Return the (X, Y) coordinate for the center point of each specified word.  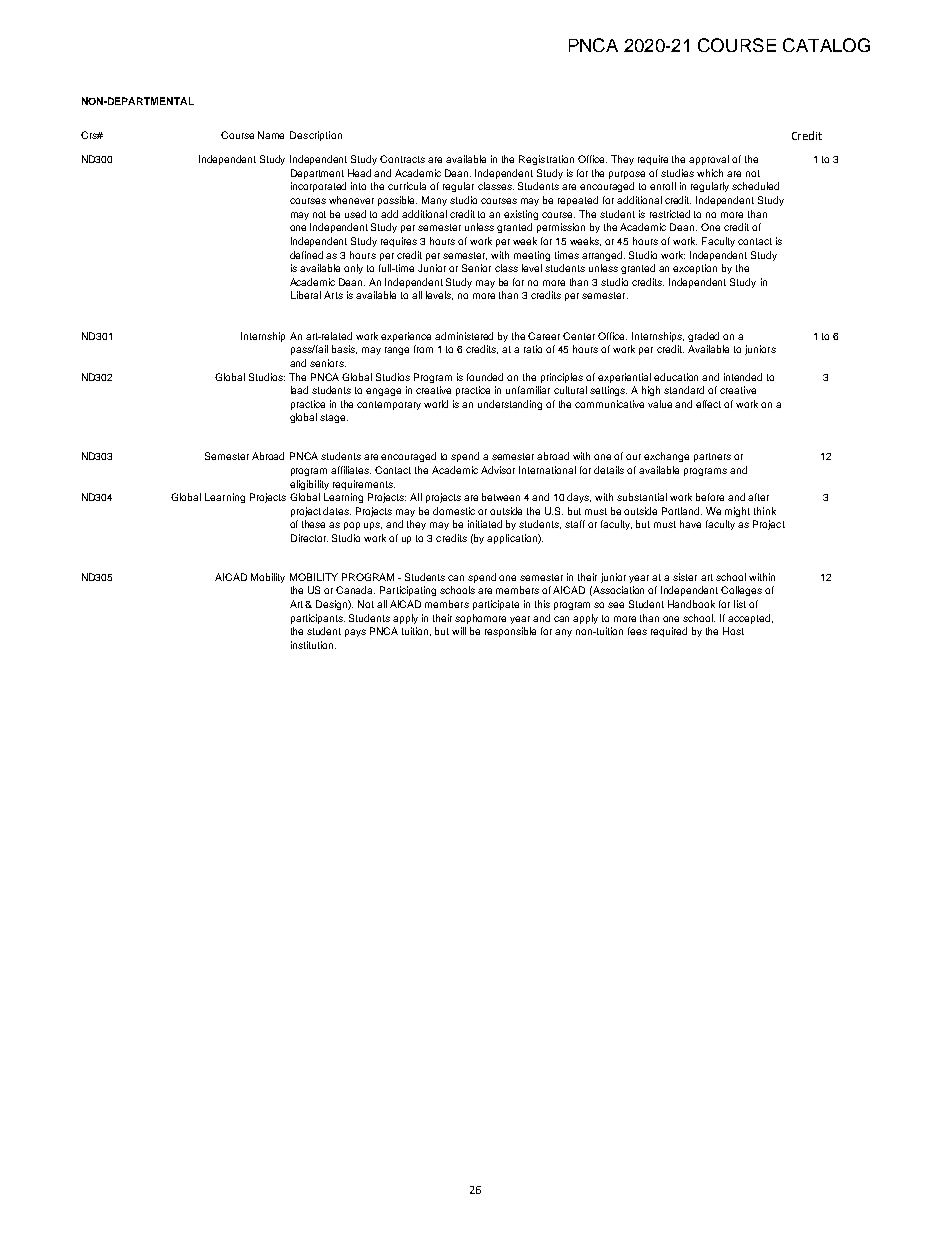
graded (703, 337)
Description (316, 136)
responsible (510, 632)
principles (562, 378)
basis (344, 349)
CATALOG (826, 45)
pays (355, 633)
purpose (627, 175)
